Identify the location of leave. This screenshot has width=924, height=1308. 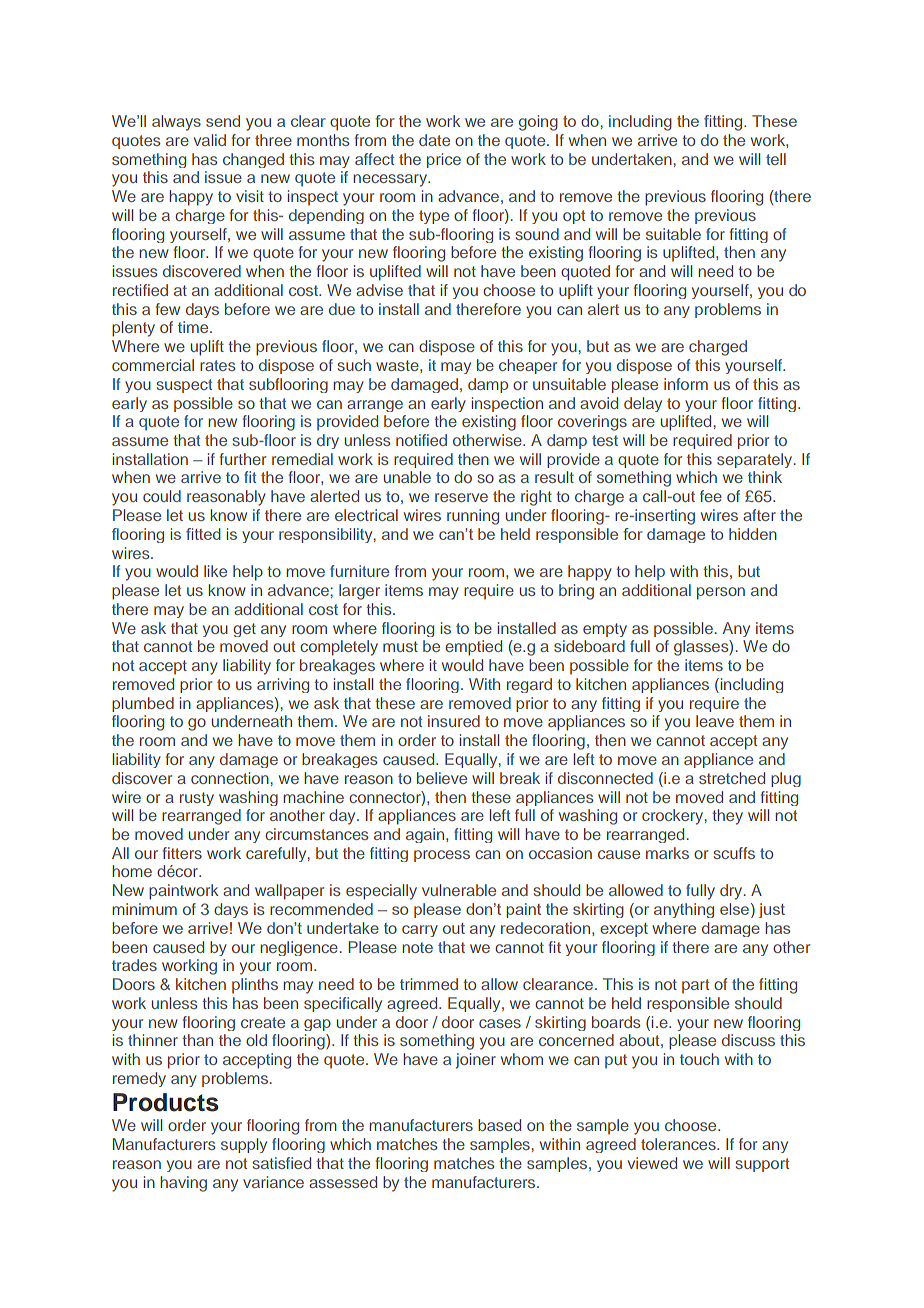
(715, 721).
